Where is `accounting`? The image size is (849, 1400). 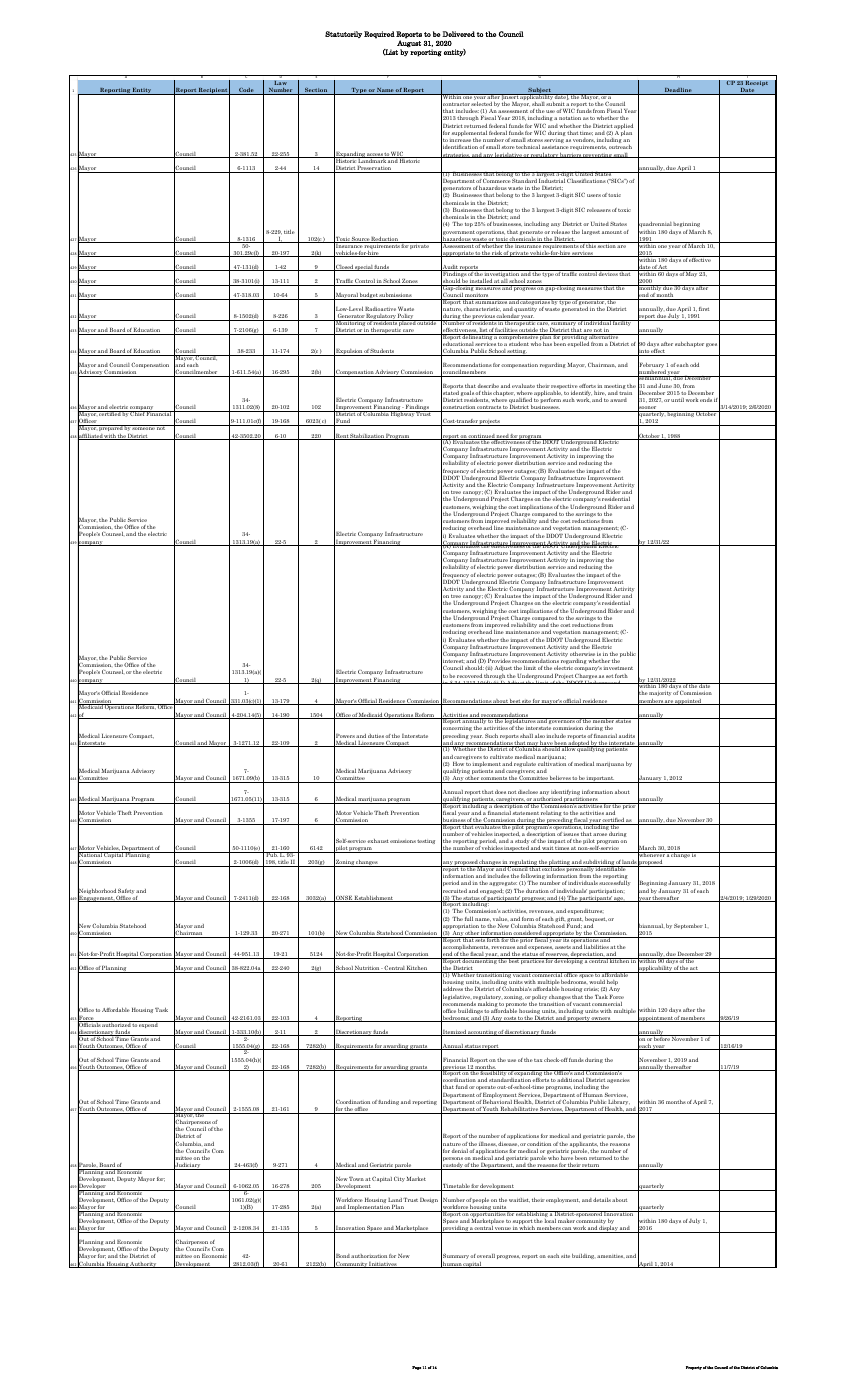 accounting is located at coordinates (482, 1033).
